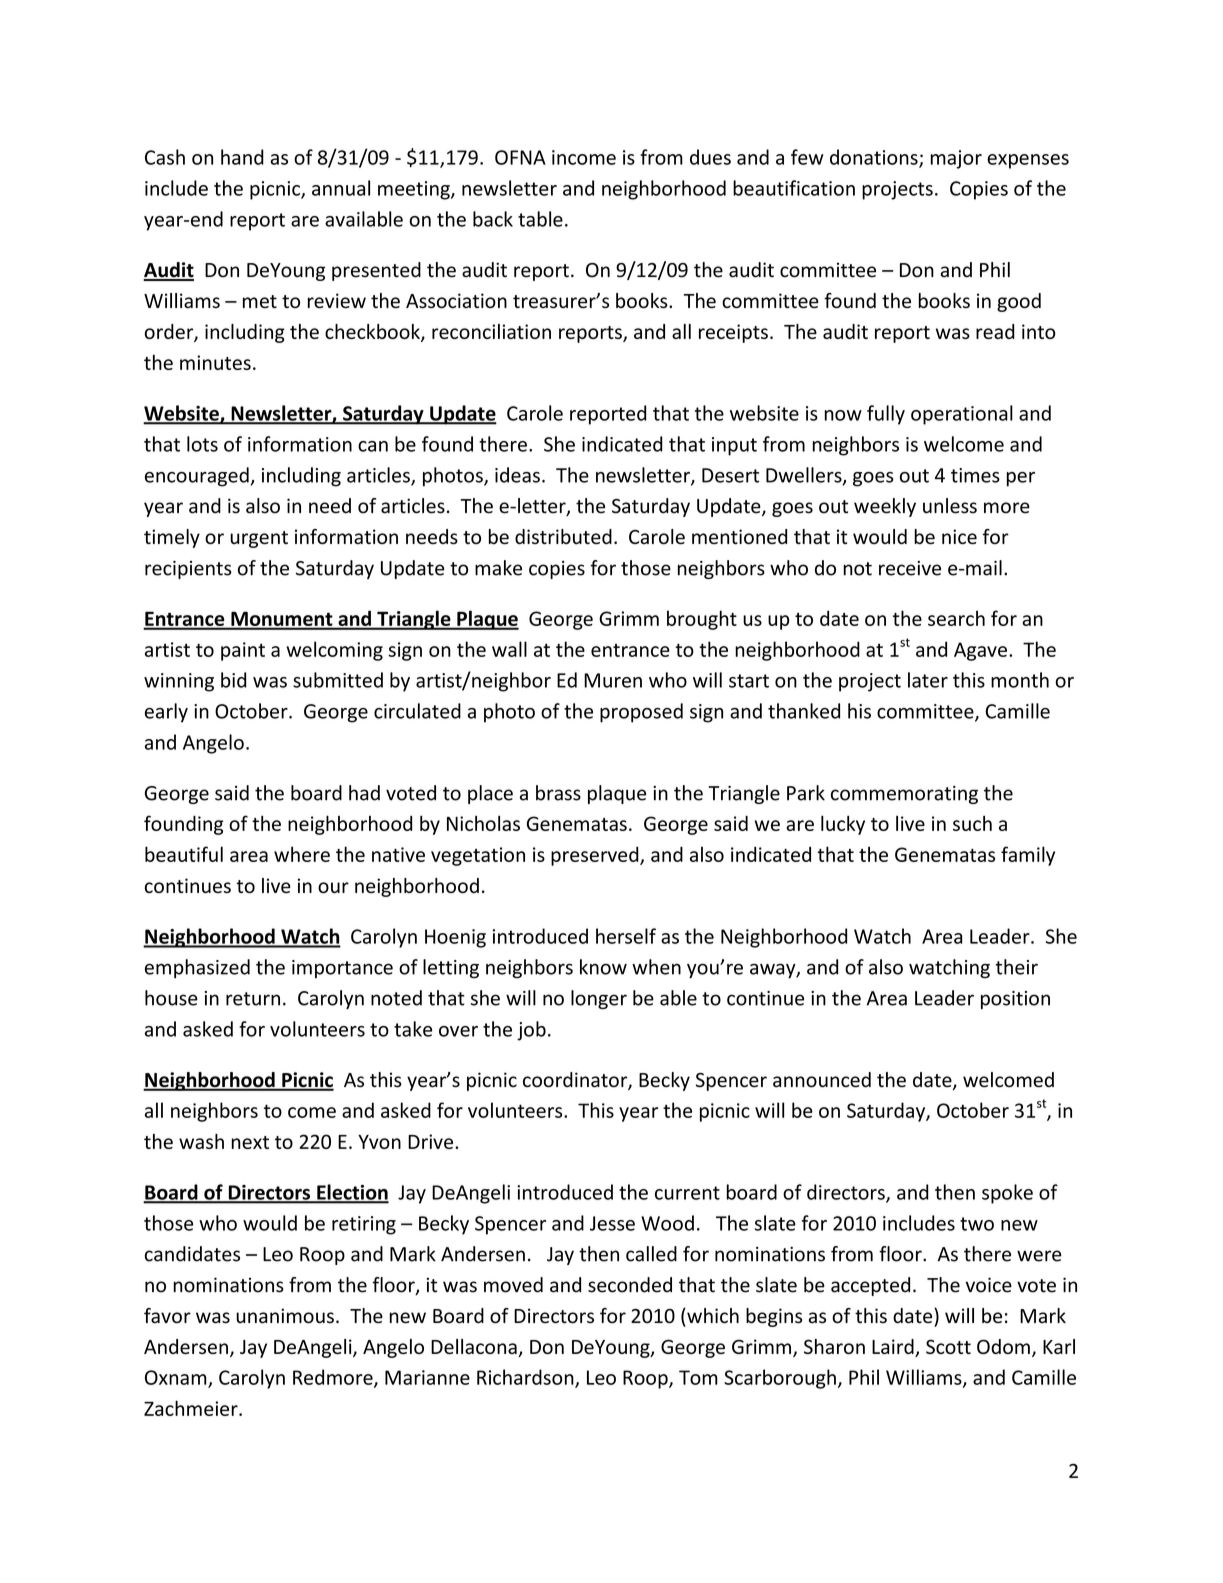 This screenshot has width=1223, height=1583. Describe the element at coordinates (630, 1285) in the screenshot. I see `seconded` at that location.
